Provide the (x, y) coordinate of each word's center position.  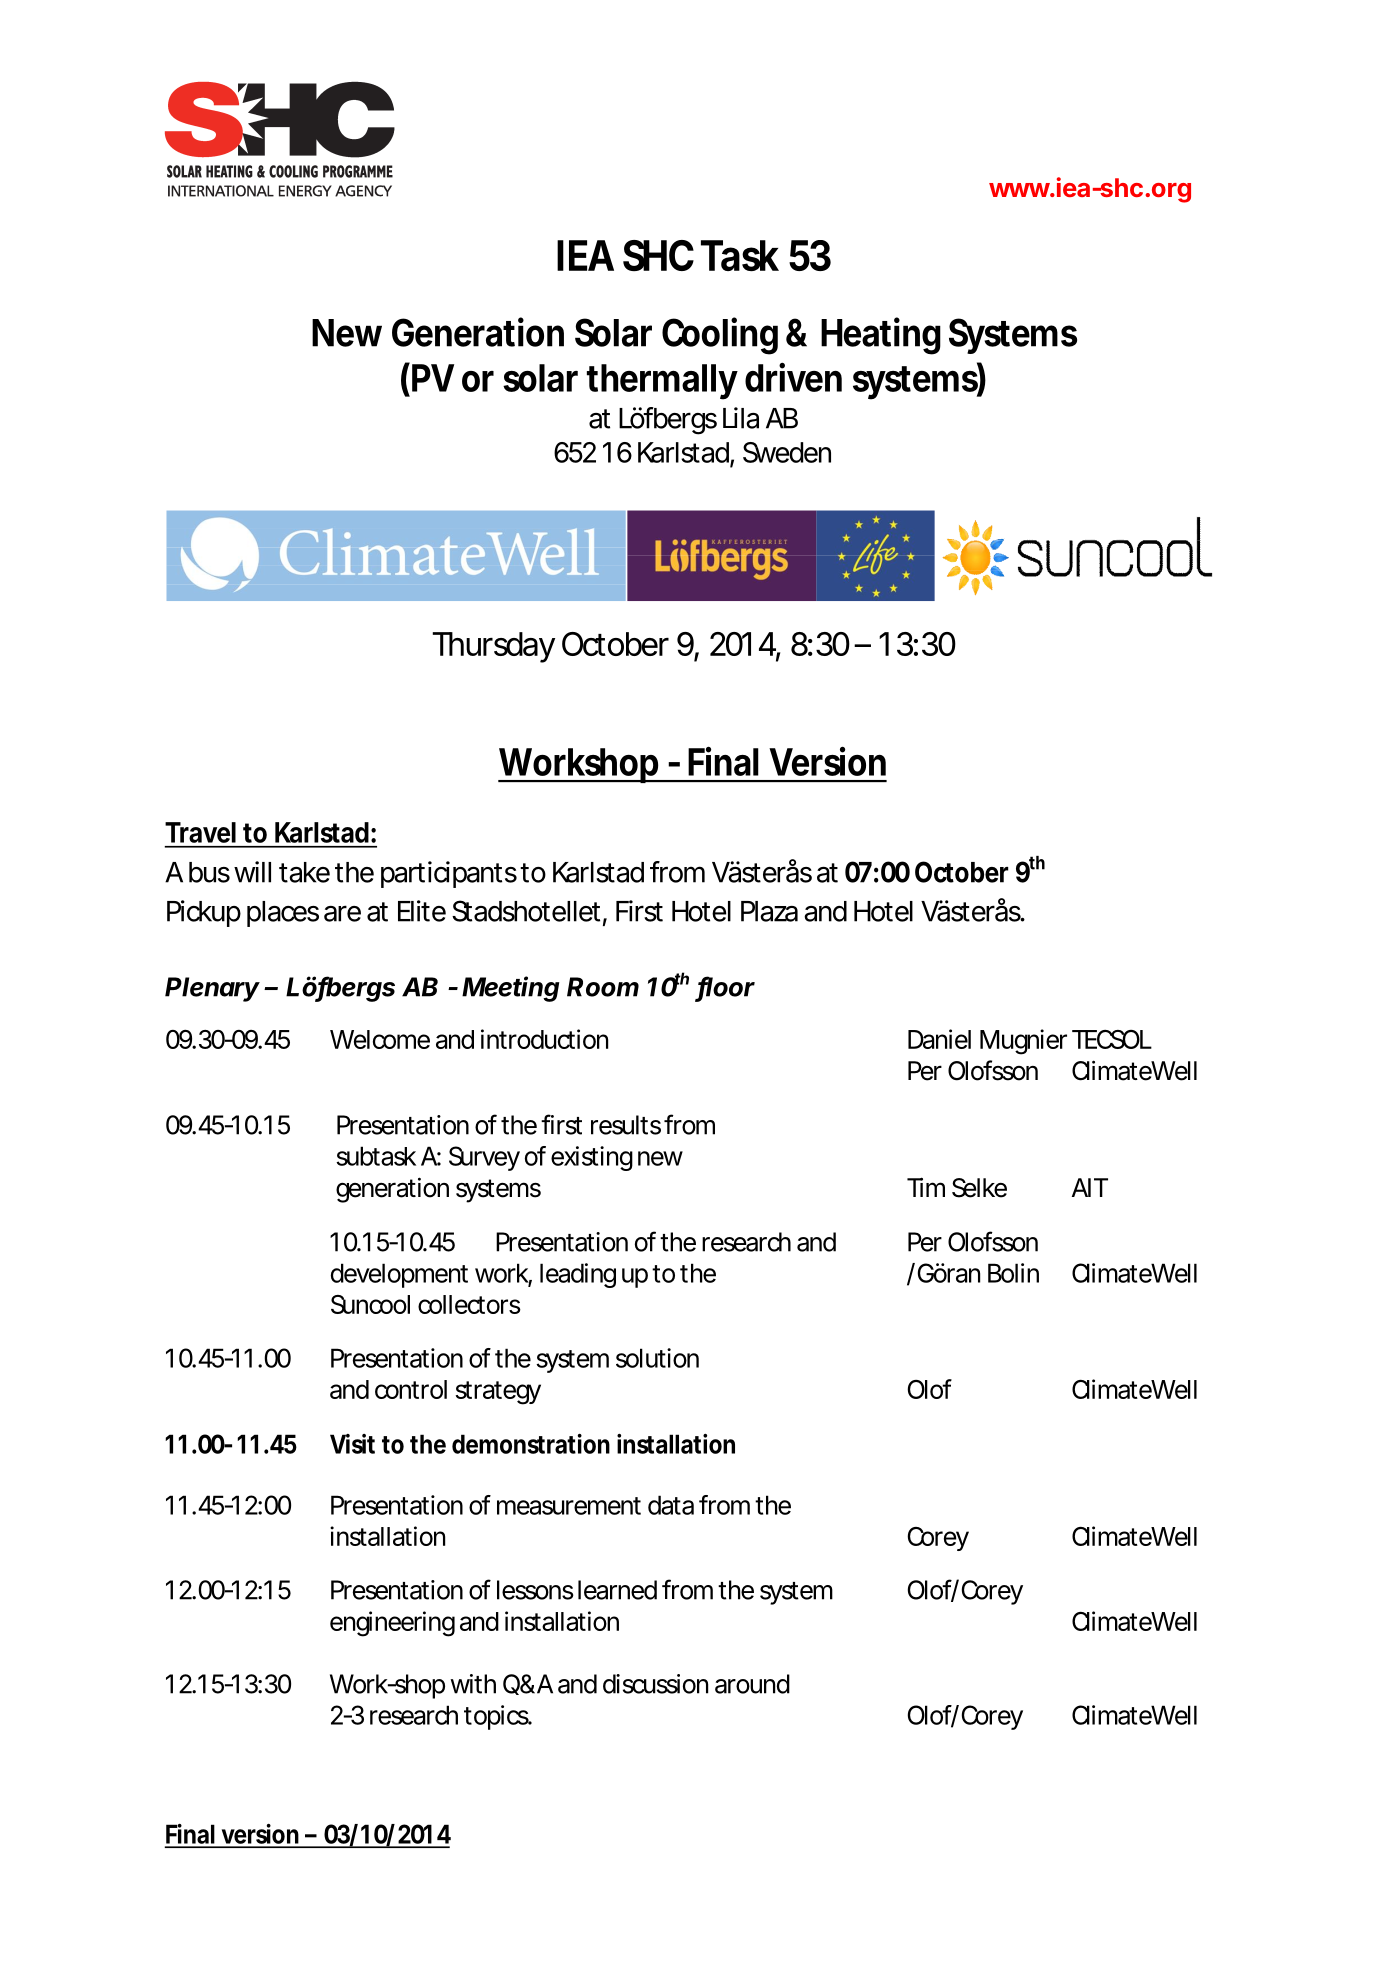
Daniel (939, 1039)
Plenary (212, 989)
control (411, 1389)
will (252, 872)
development (399, 1275)
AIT (1088, 1187)
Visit (352, 1444)
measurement (569, 1506)
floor (726, 987)
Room (603, 987)
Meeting (510, 989)
